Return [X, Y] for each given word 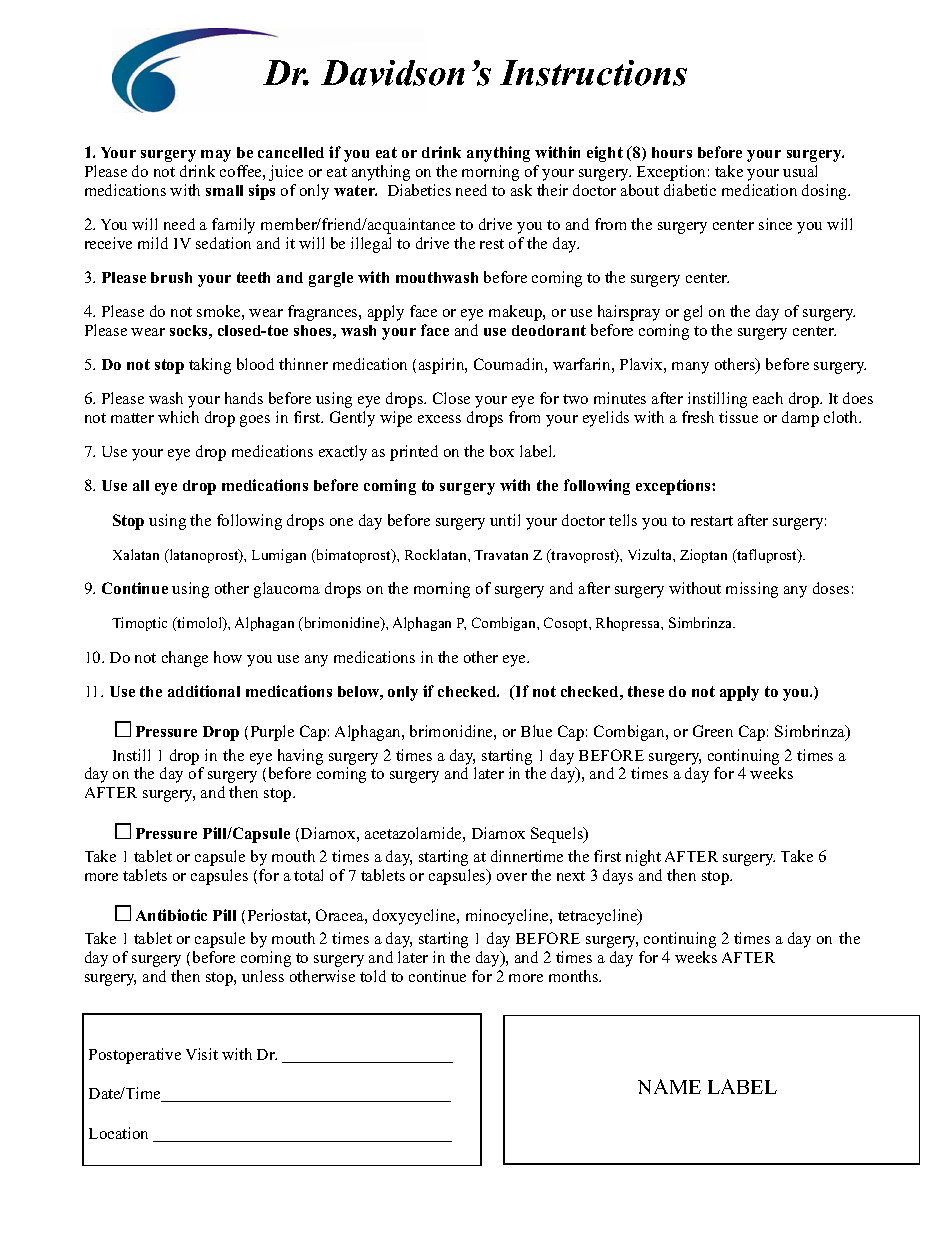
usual [800, 171]
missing [752, 590]
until [505, 520]
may [216, 156]
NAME [669, 1086]
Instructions [593, 73]
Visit [202, 1054]
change [185, 659]
